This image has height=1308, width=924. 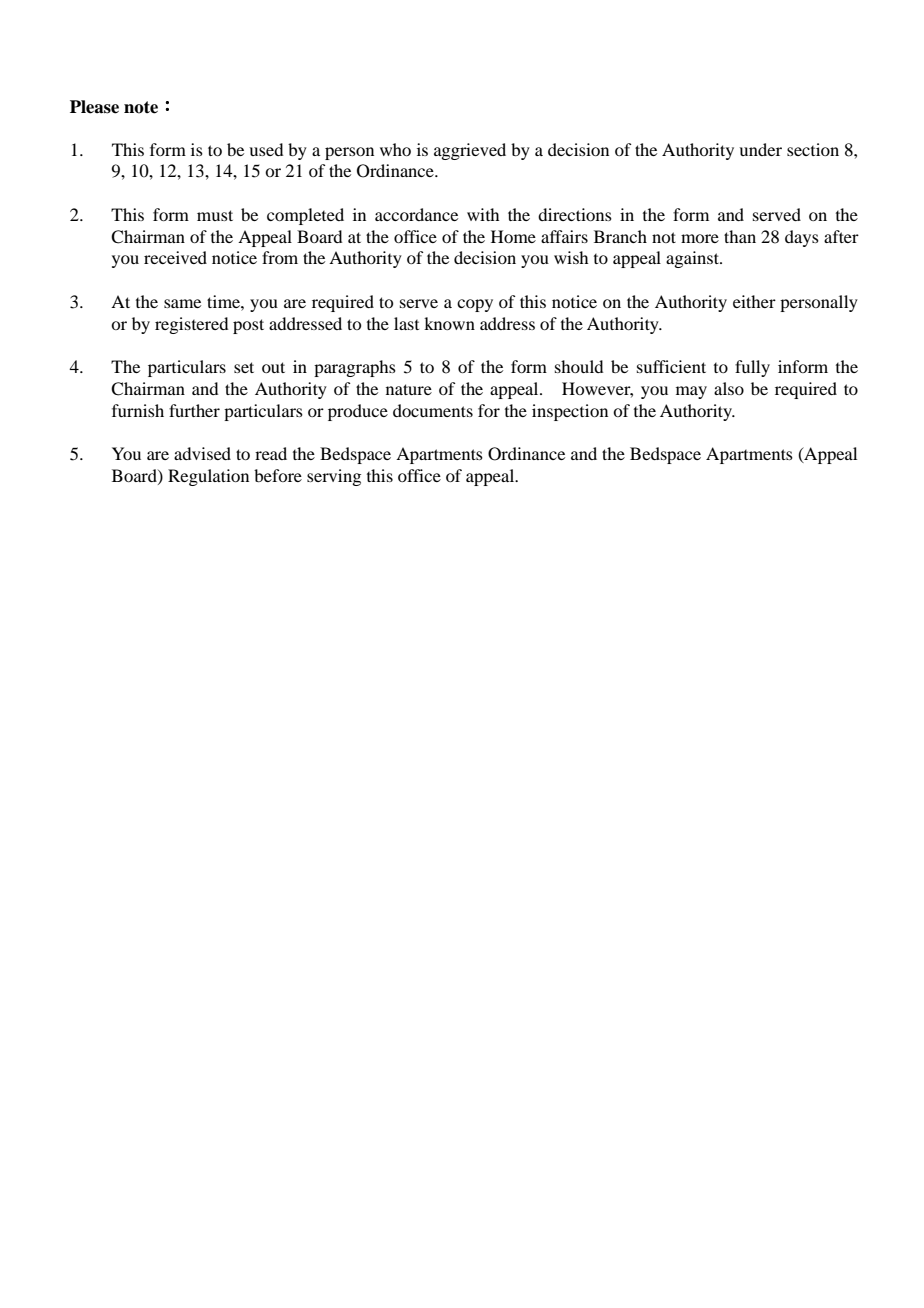 What do you see at coordinates (94, 107) in the image?
I see `Please` at bounding box center [94, 107].
